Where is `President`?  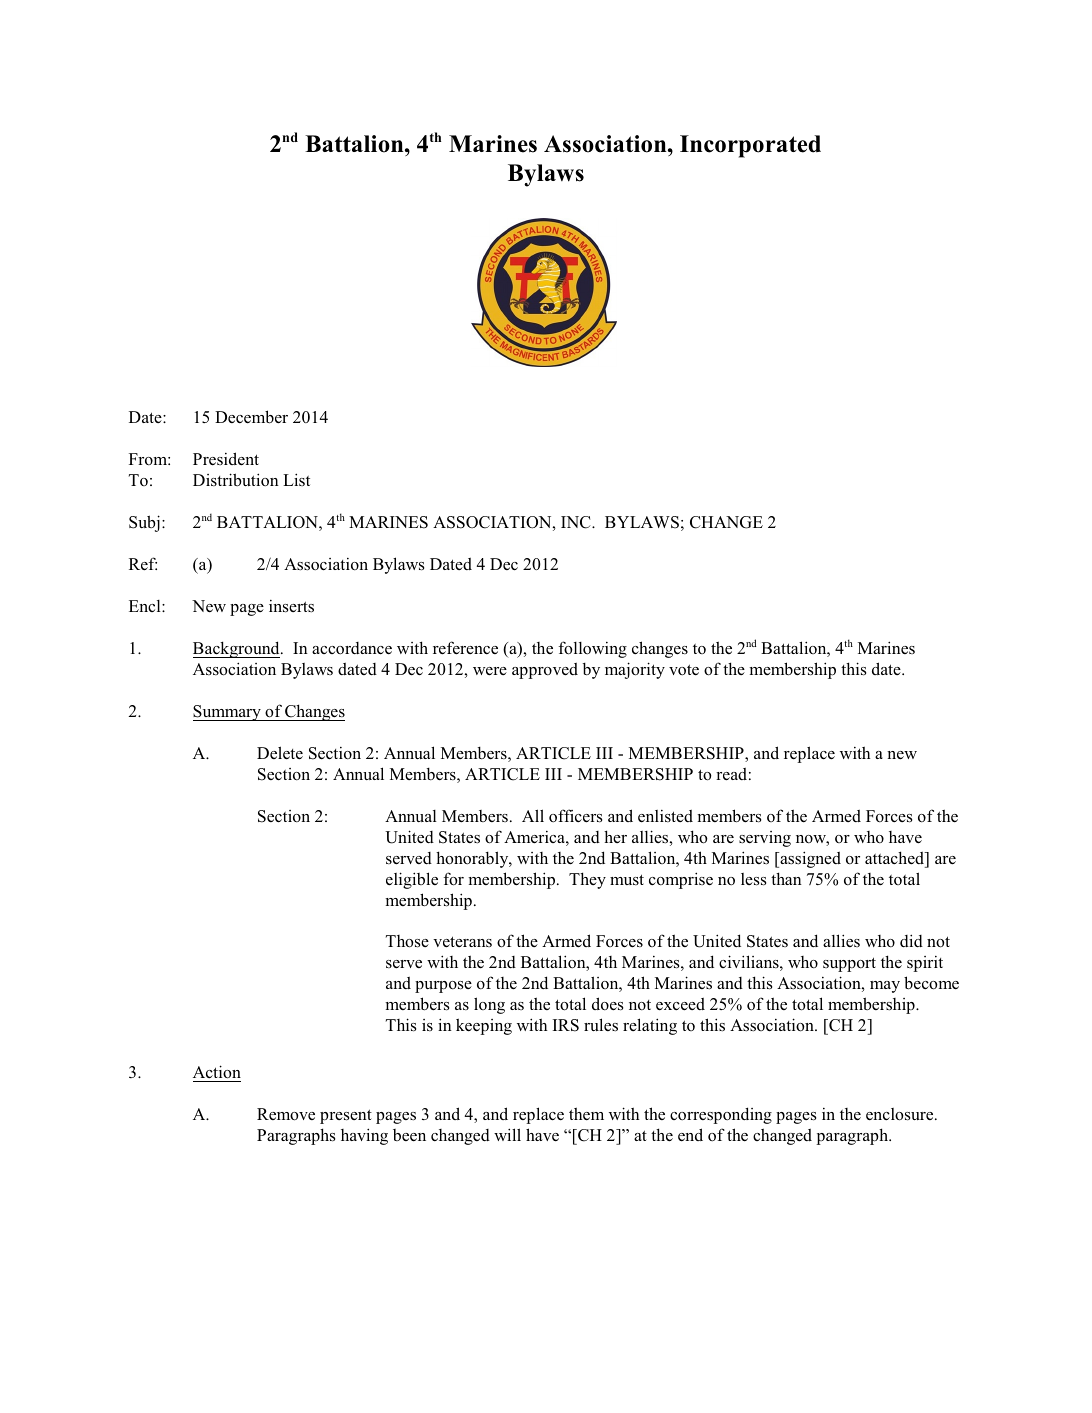 President is located at coordinates (226, 459).
